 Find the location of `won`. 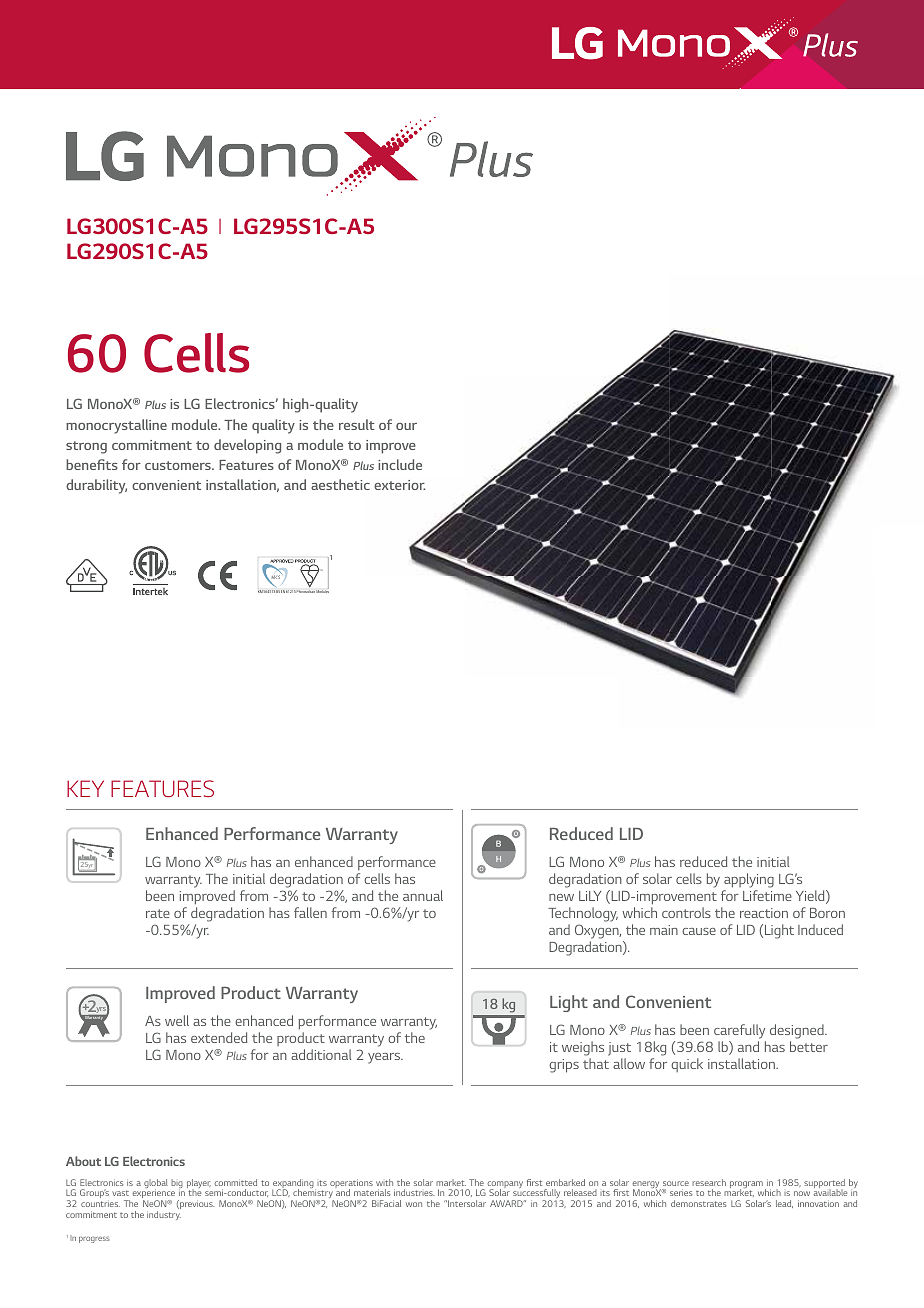

won is located at coordinates (414, 1204).
